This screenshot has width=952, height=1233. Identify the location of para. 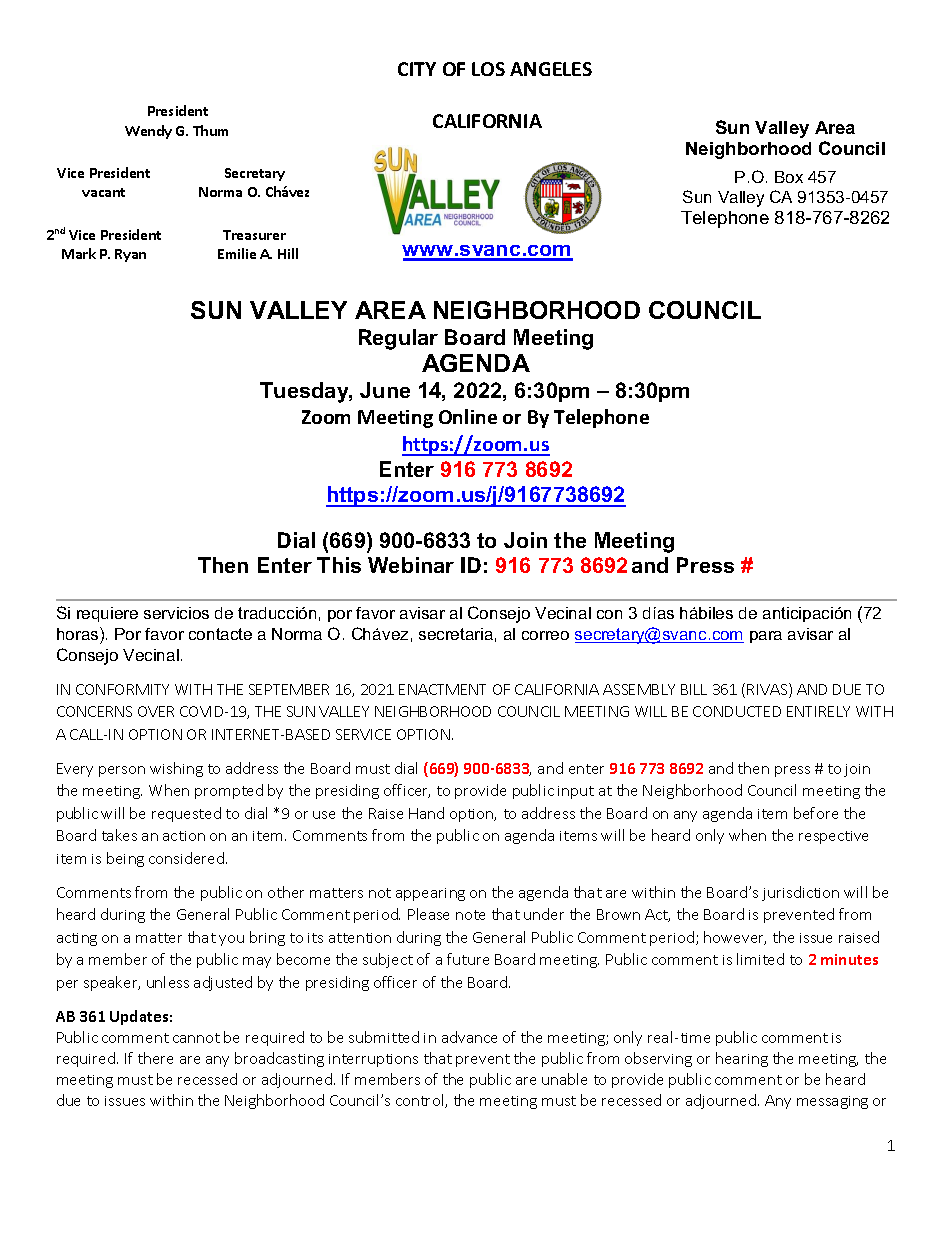
(766, 637).
